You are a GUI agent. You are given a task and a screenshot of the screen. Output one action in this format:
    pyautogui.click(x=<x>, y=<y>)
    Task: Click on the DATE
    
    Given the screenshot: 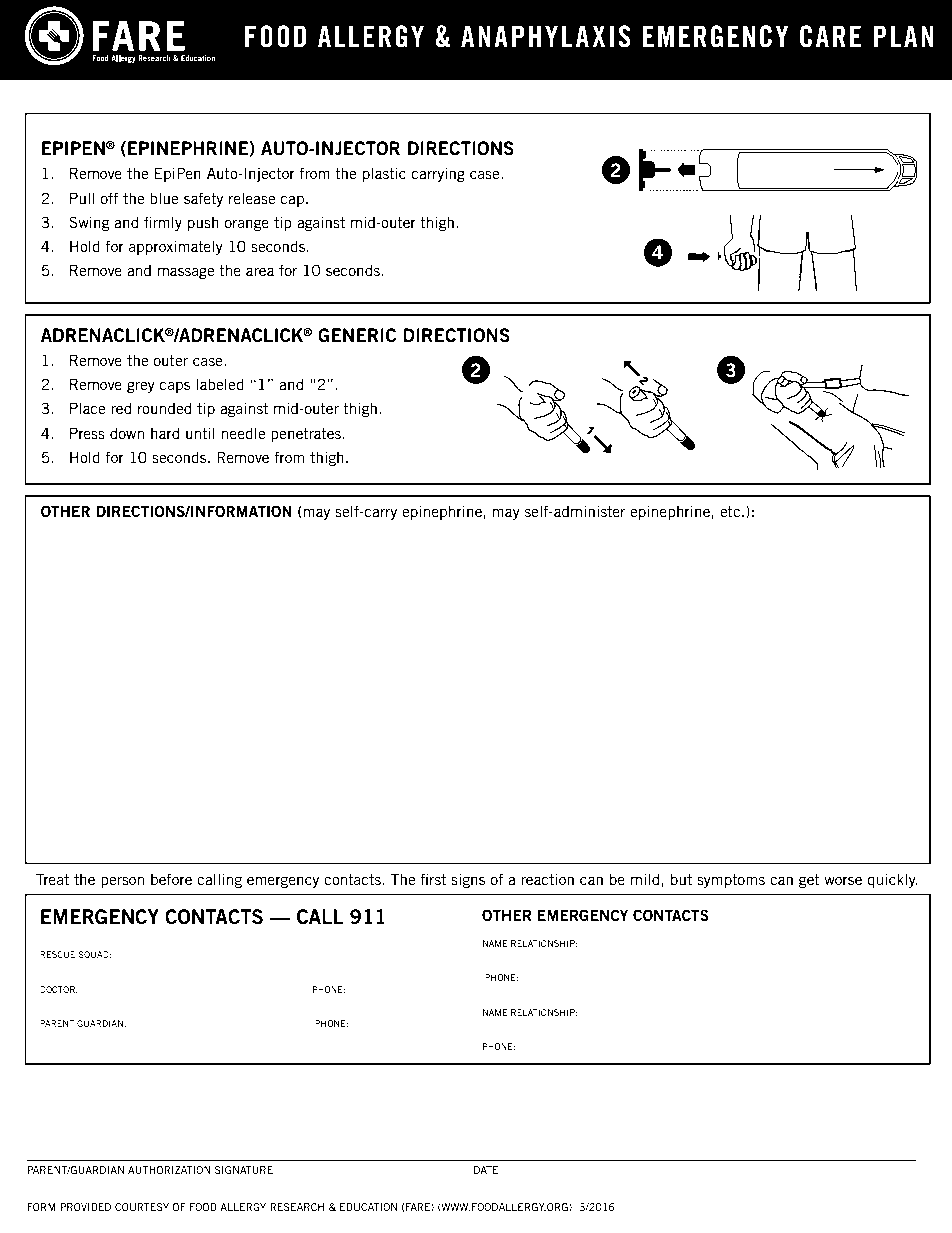 What is the action you would take?
    pyautogui.click(x=486, y=1170)
